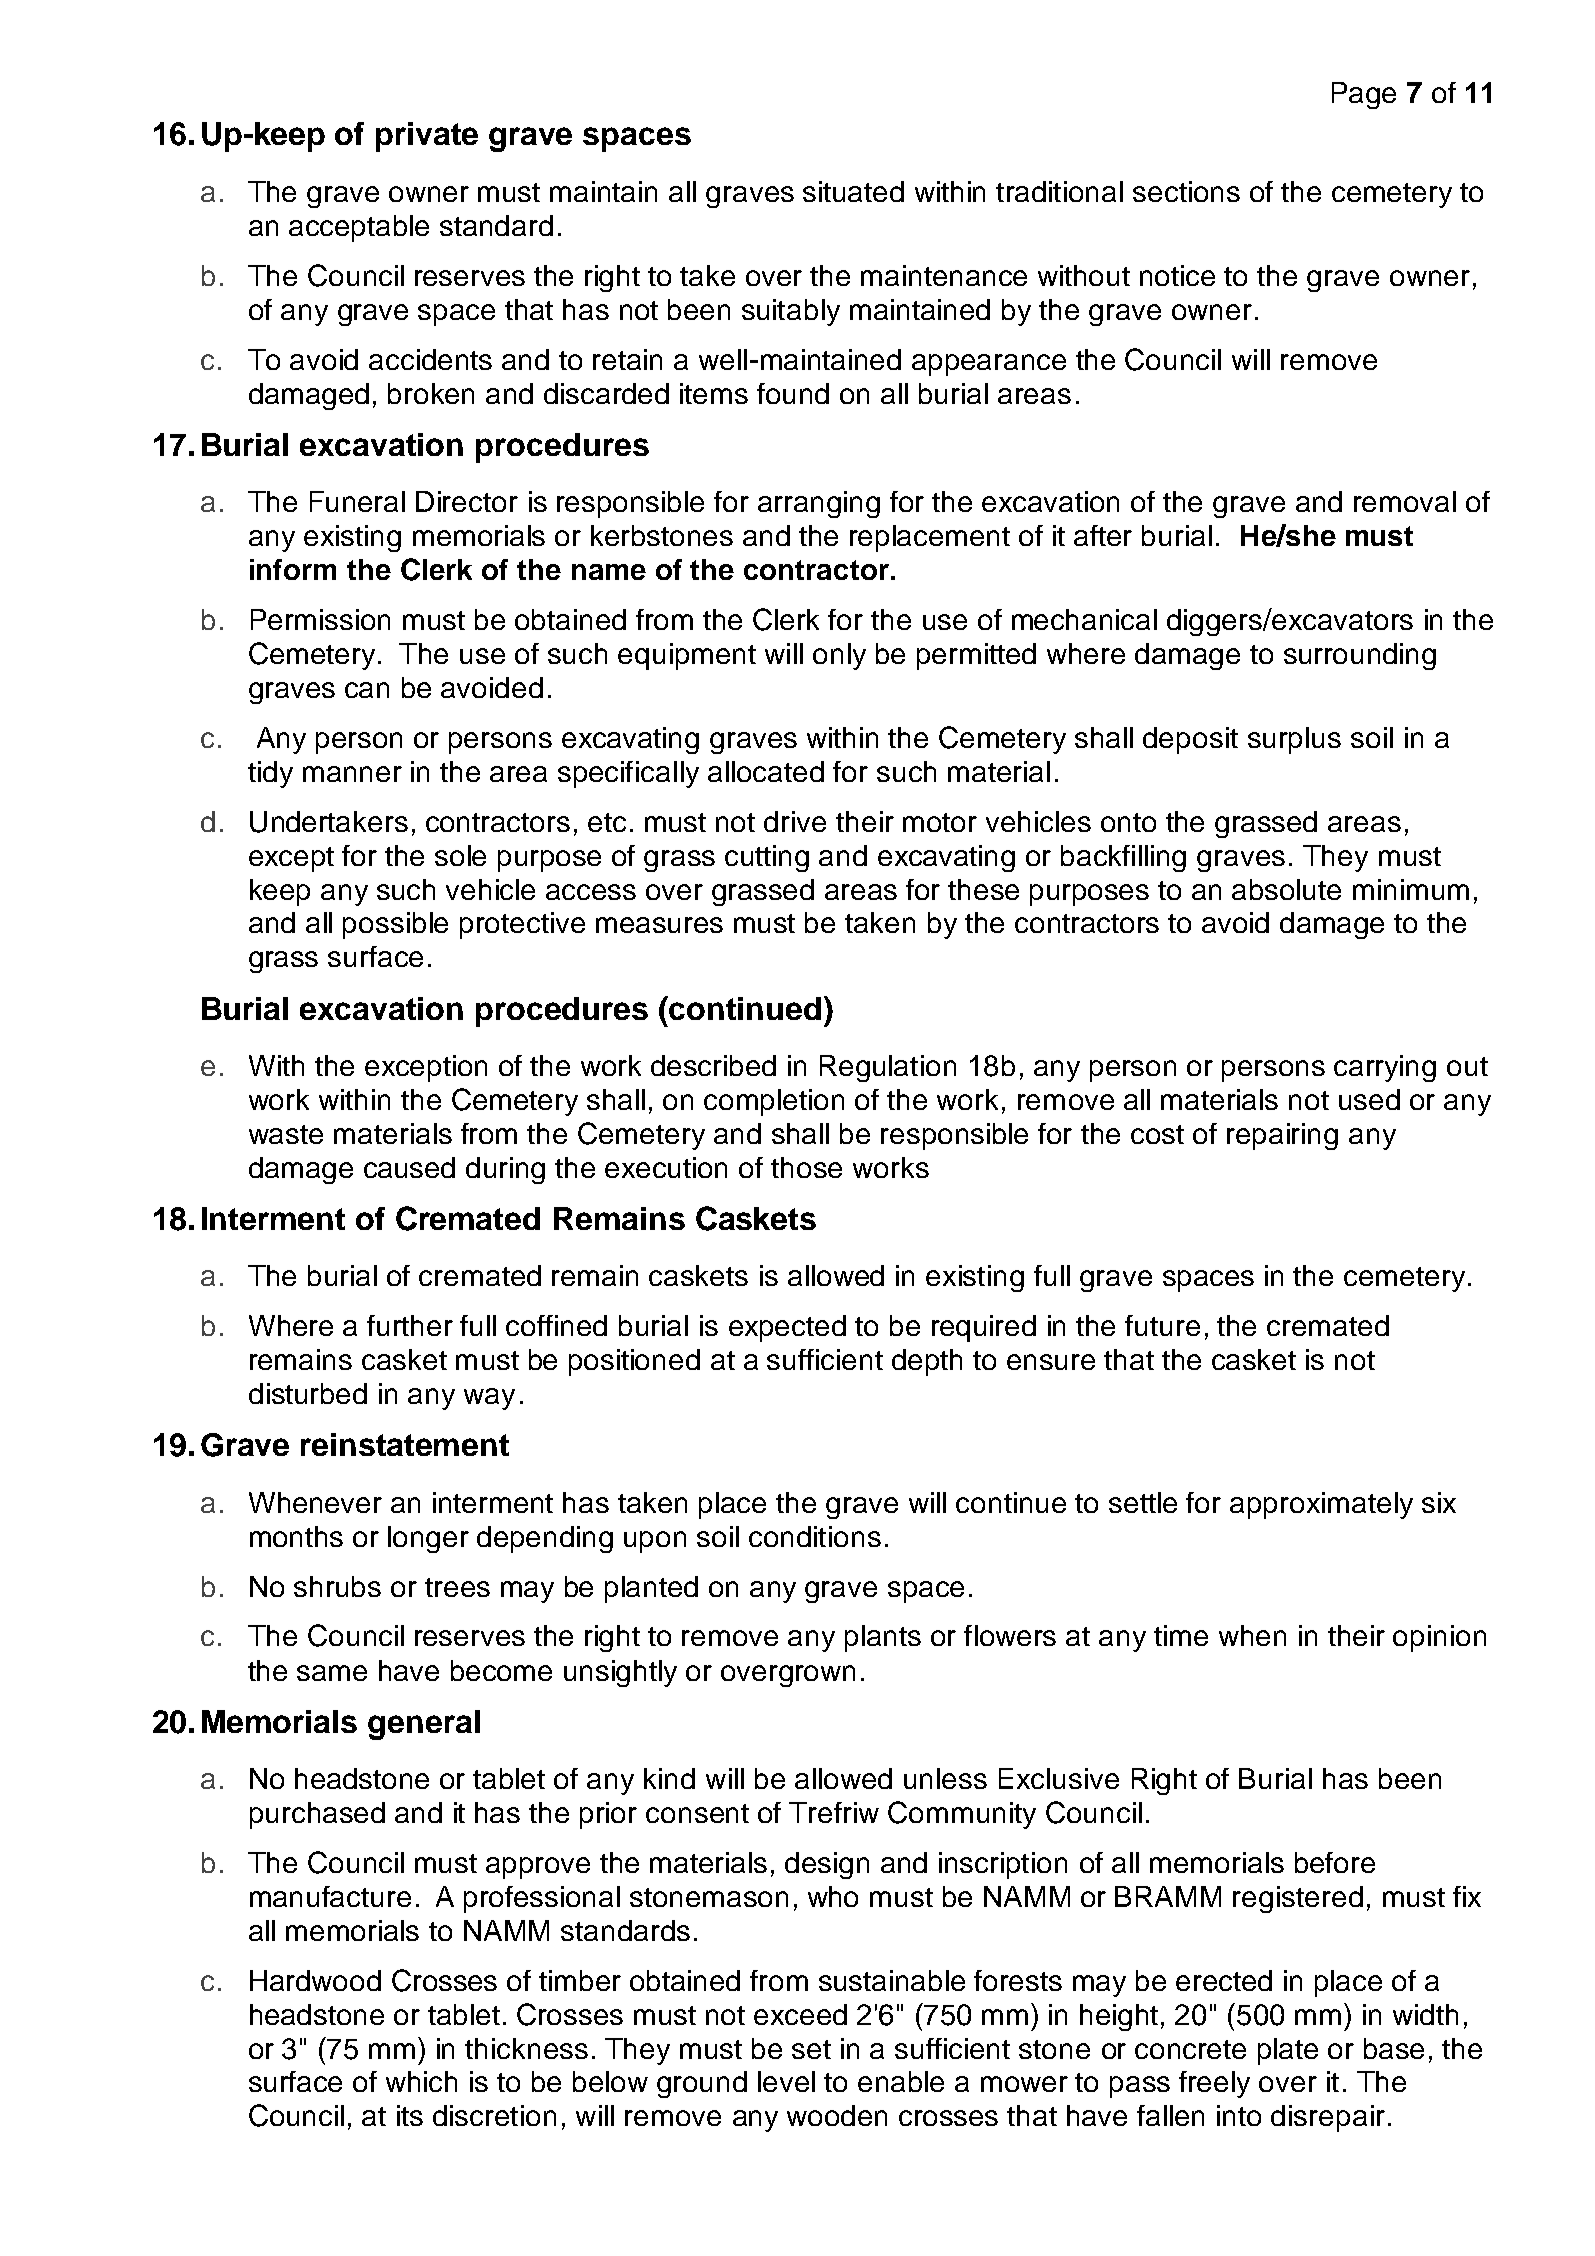  Describe the element at coordinates (901, 2081) in the screenshot. I see `enable` at that location.
